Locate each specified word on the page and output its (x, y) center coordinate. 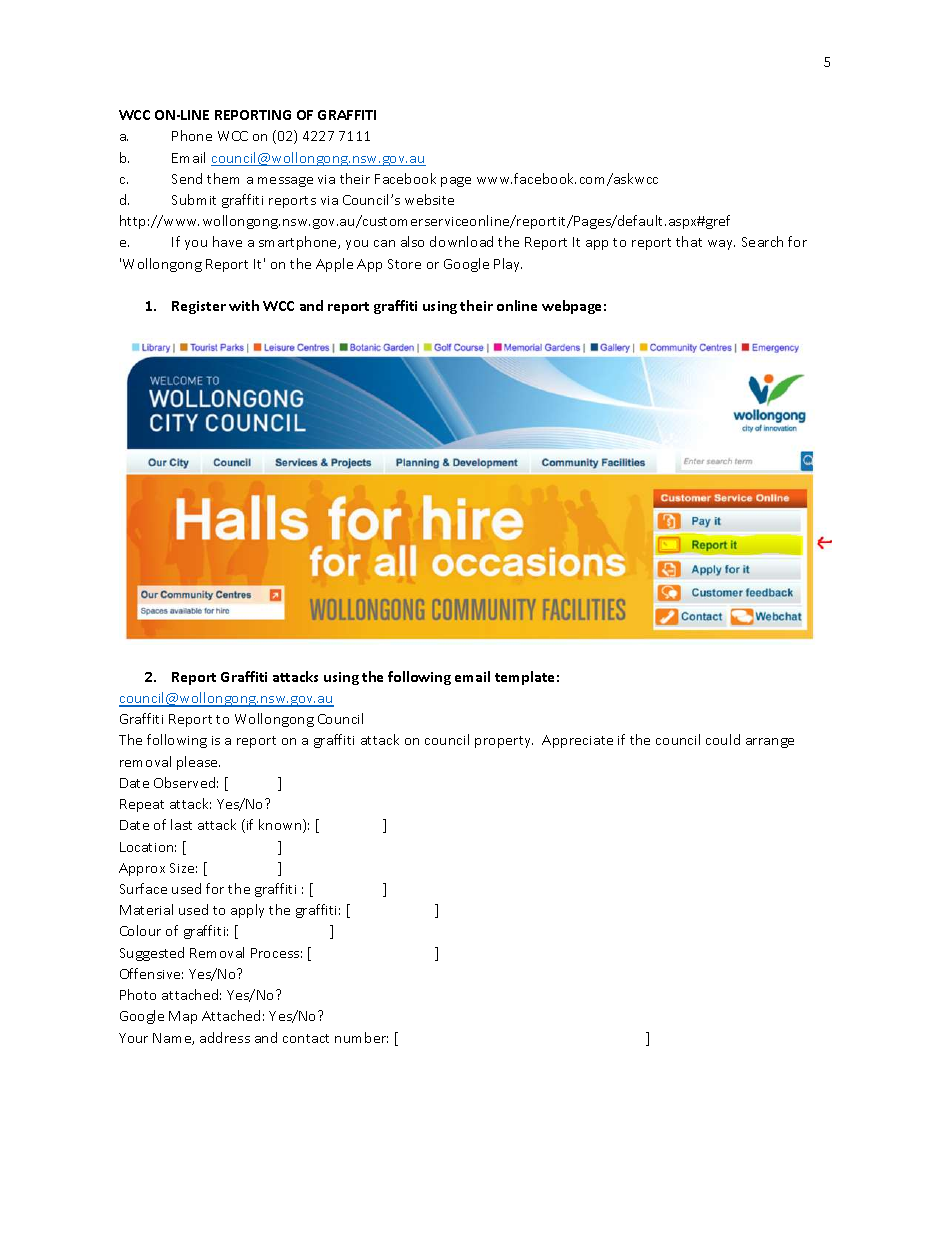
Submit (194, 199)
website (429, 199)
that (689, 241)
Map (183, 1017)
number (361, 1037)
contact (306, 1038)
